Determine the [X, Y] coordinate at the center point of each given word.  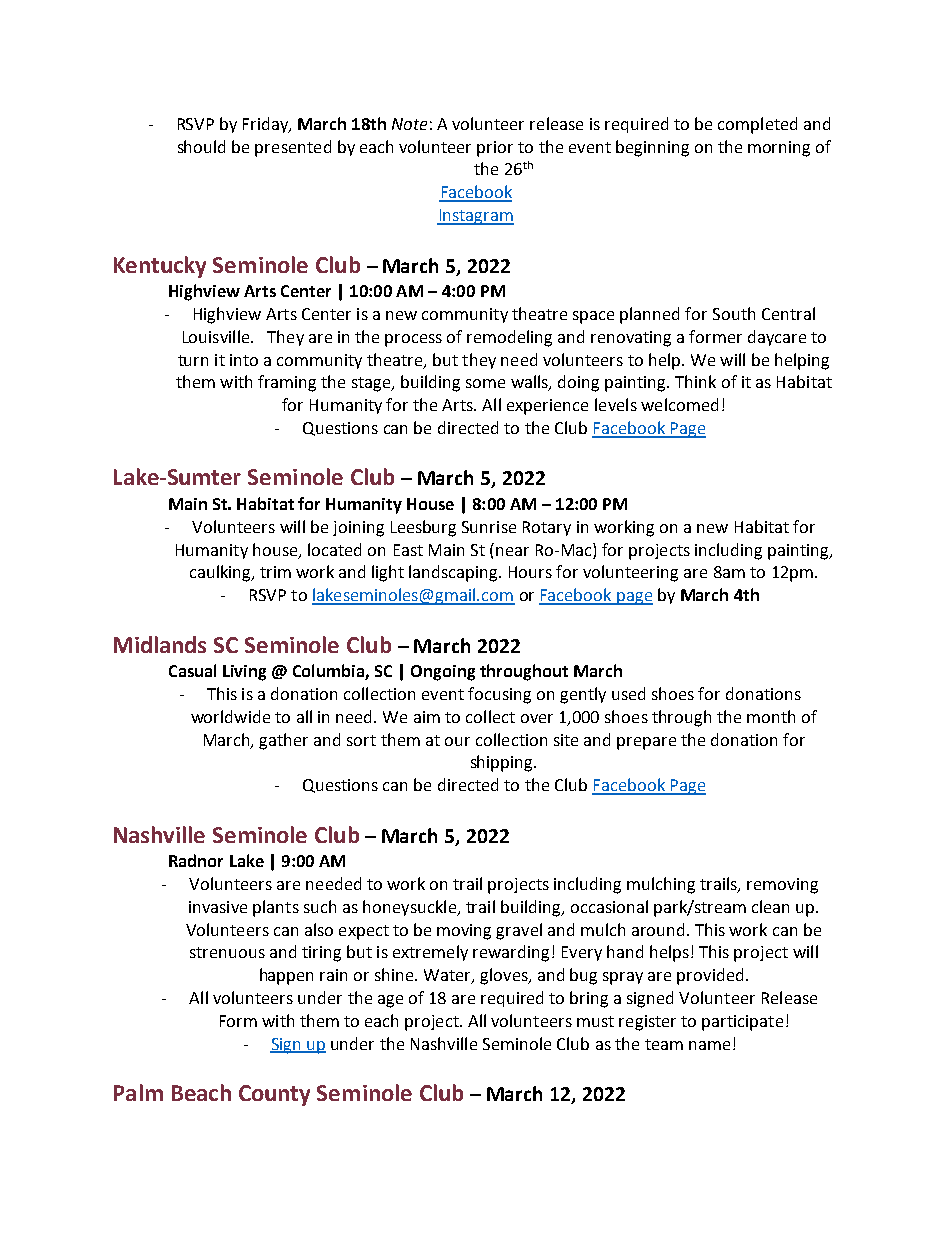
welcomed [679, 404]
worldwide [230, 716]
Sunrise [489, 527]
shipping [503, 763]
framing [287, 383]
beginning [652, 148]
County [274, 1095]
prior [495, 149]
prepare [646, 743]
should [201, 146]
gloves [505, 976]
